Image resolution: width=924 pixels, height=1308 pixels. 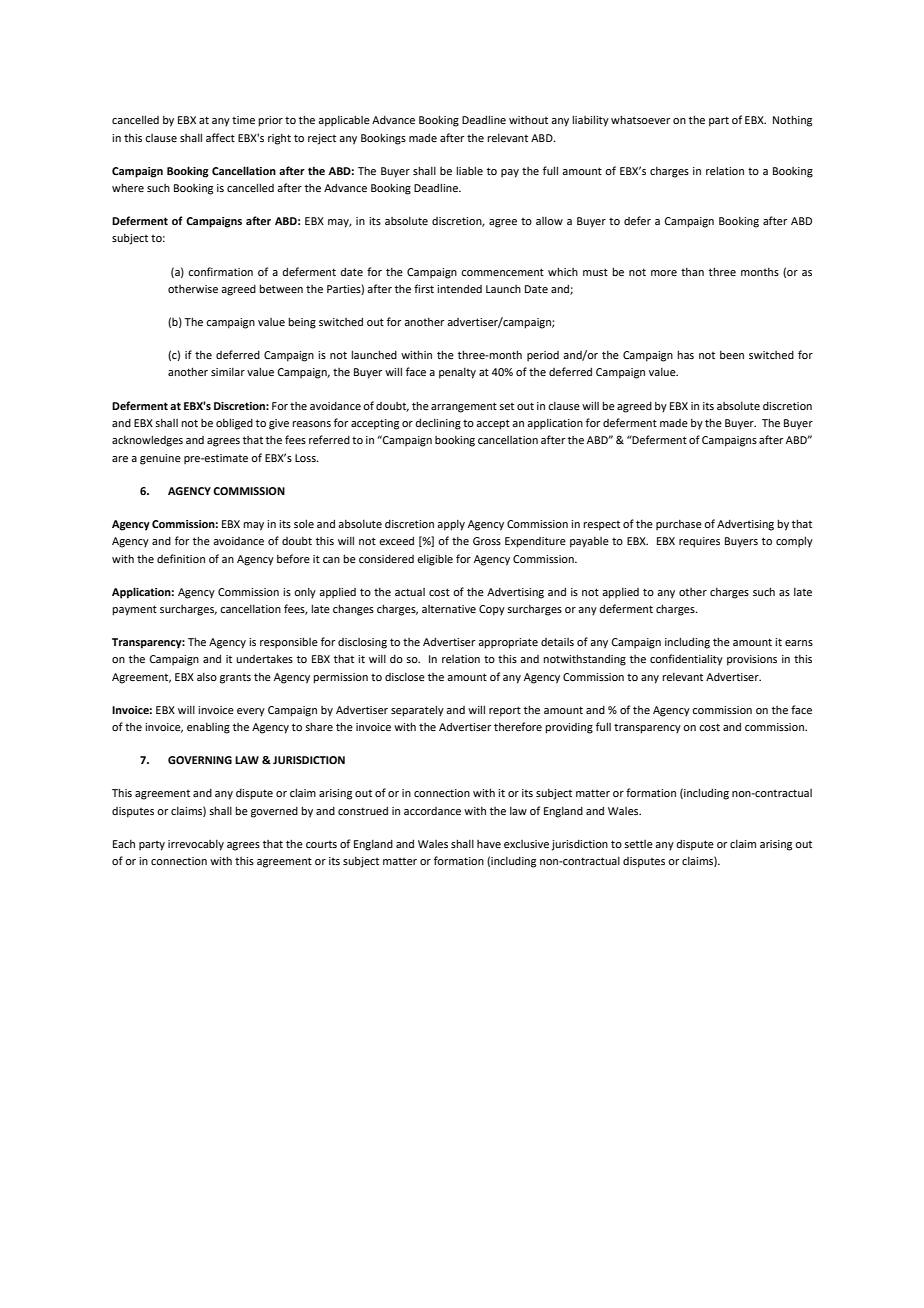 What do you see at coordinates (679, 525) in the screenshot?
I see `purchase` at bounding box center [679, 525].
